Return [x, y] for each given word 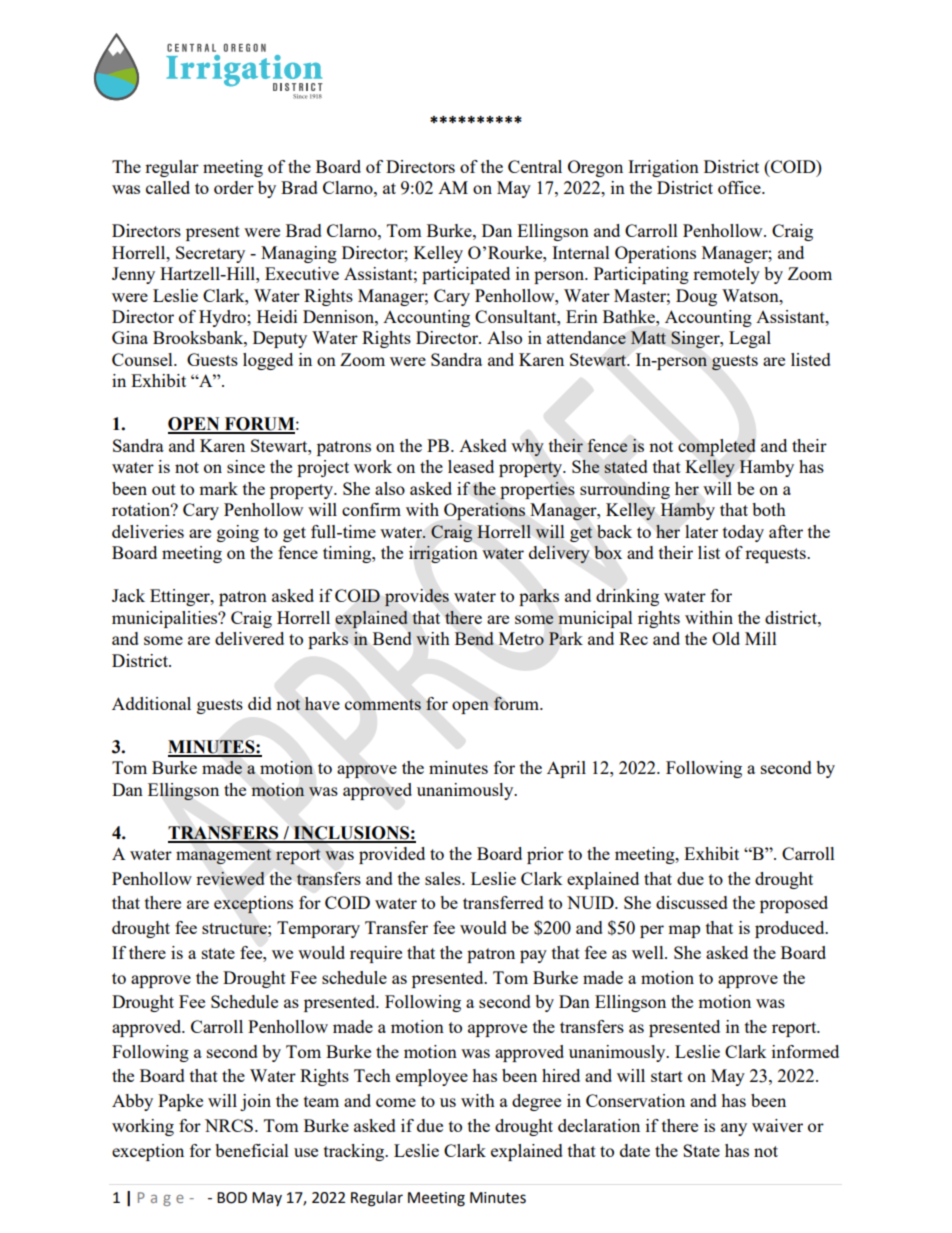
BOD [232, 1198]
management [224, 856]
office [740, 187]
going [238, 533]
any [734, 1129]
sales [444, 878]
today [743, 533]
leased [471, 466]
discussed [692, 902]
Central [535, 166]
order [234, 187]
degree [536, 1102]
